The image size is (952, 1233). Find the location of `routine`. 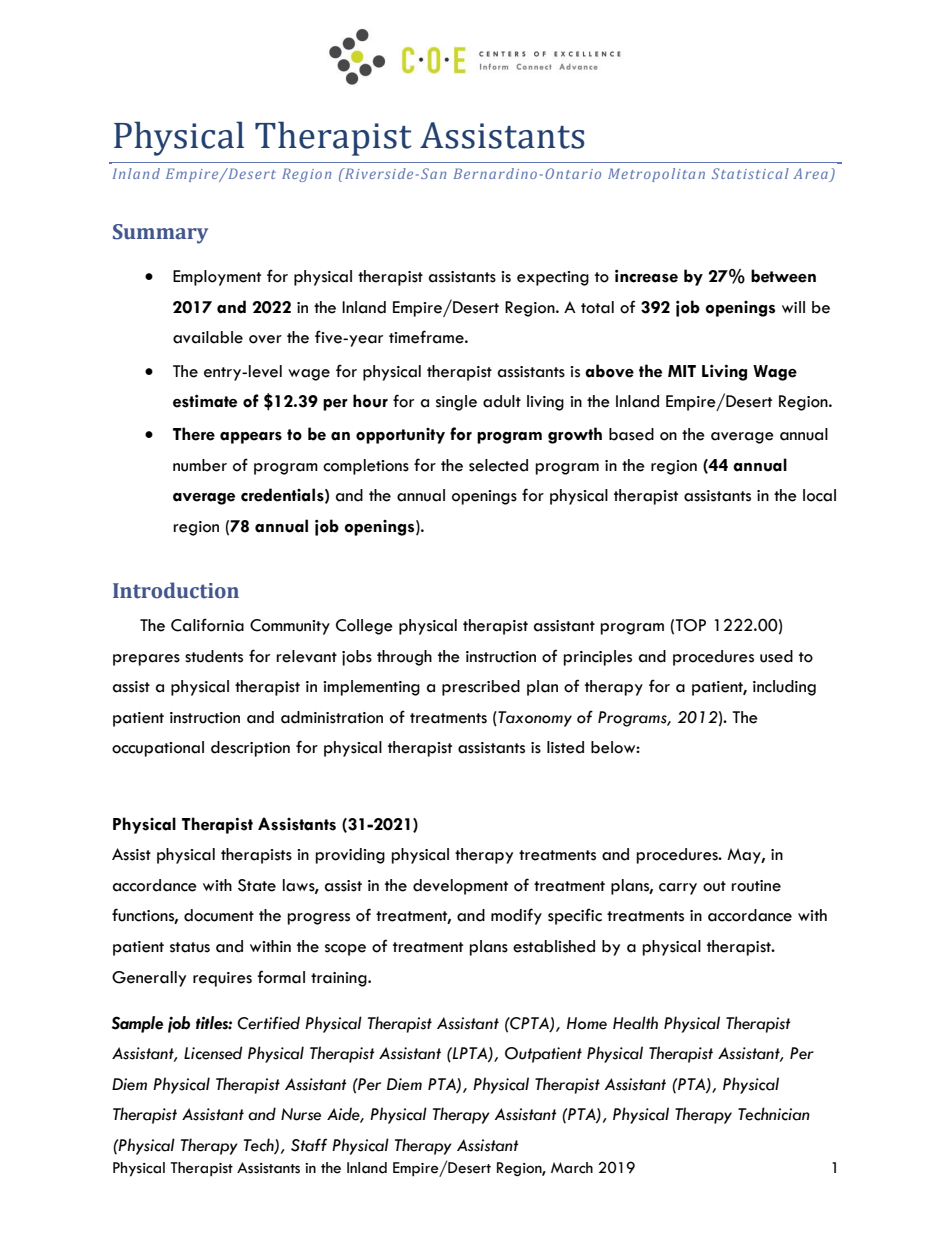

routine is located at coordinates (756, 886).
